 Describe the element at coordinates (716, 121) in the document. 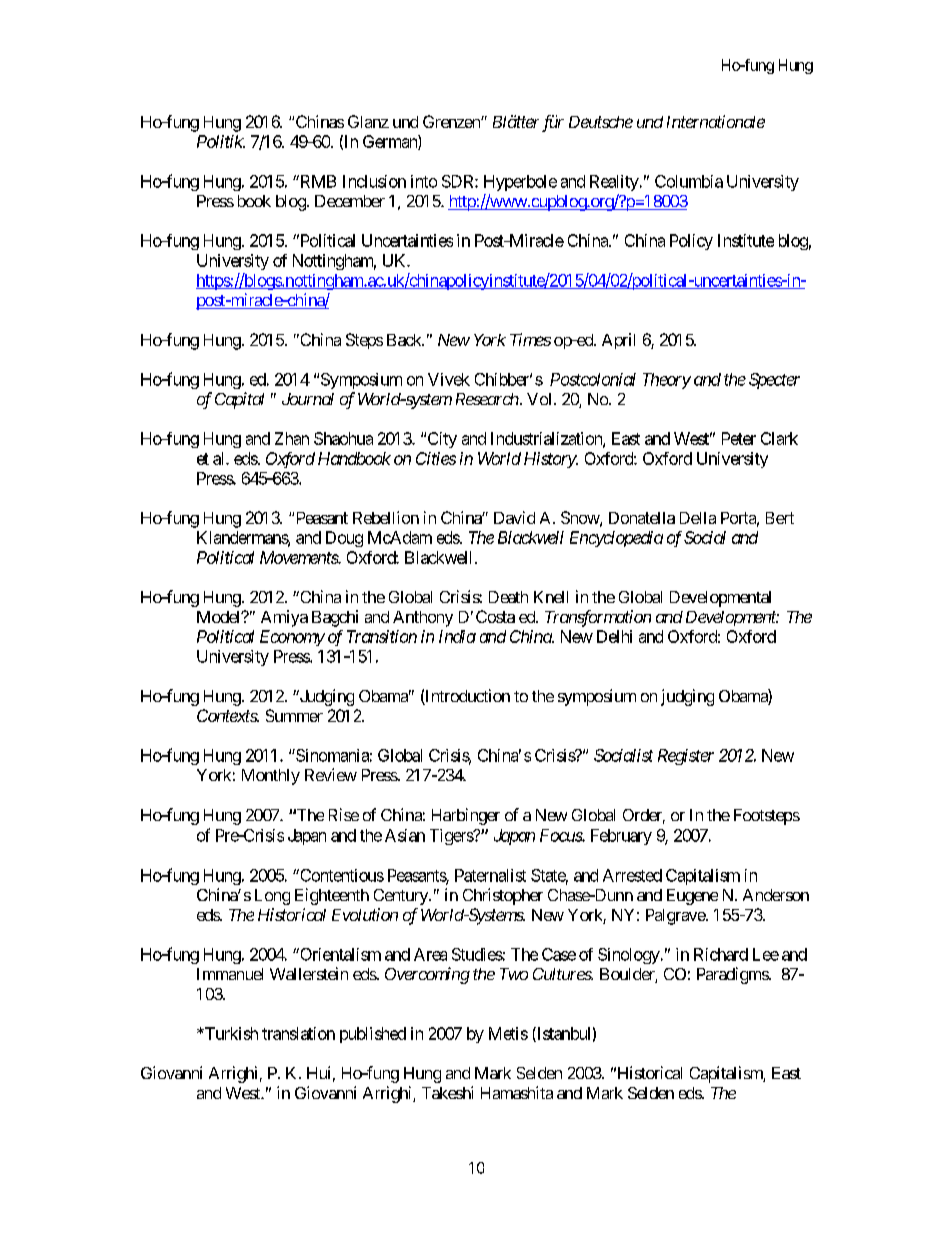

I see `Internationale` at that location.
